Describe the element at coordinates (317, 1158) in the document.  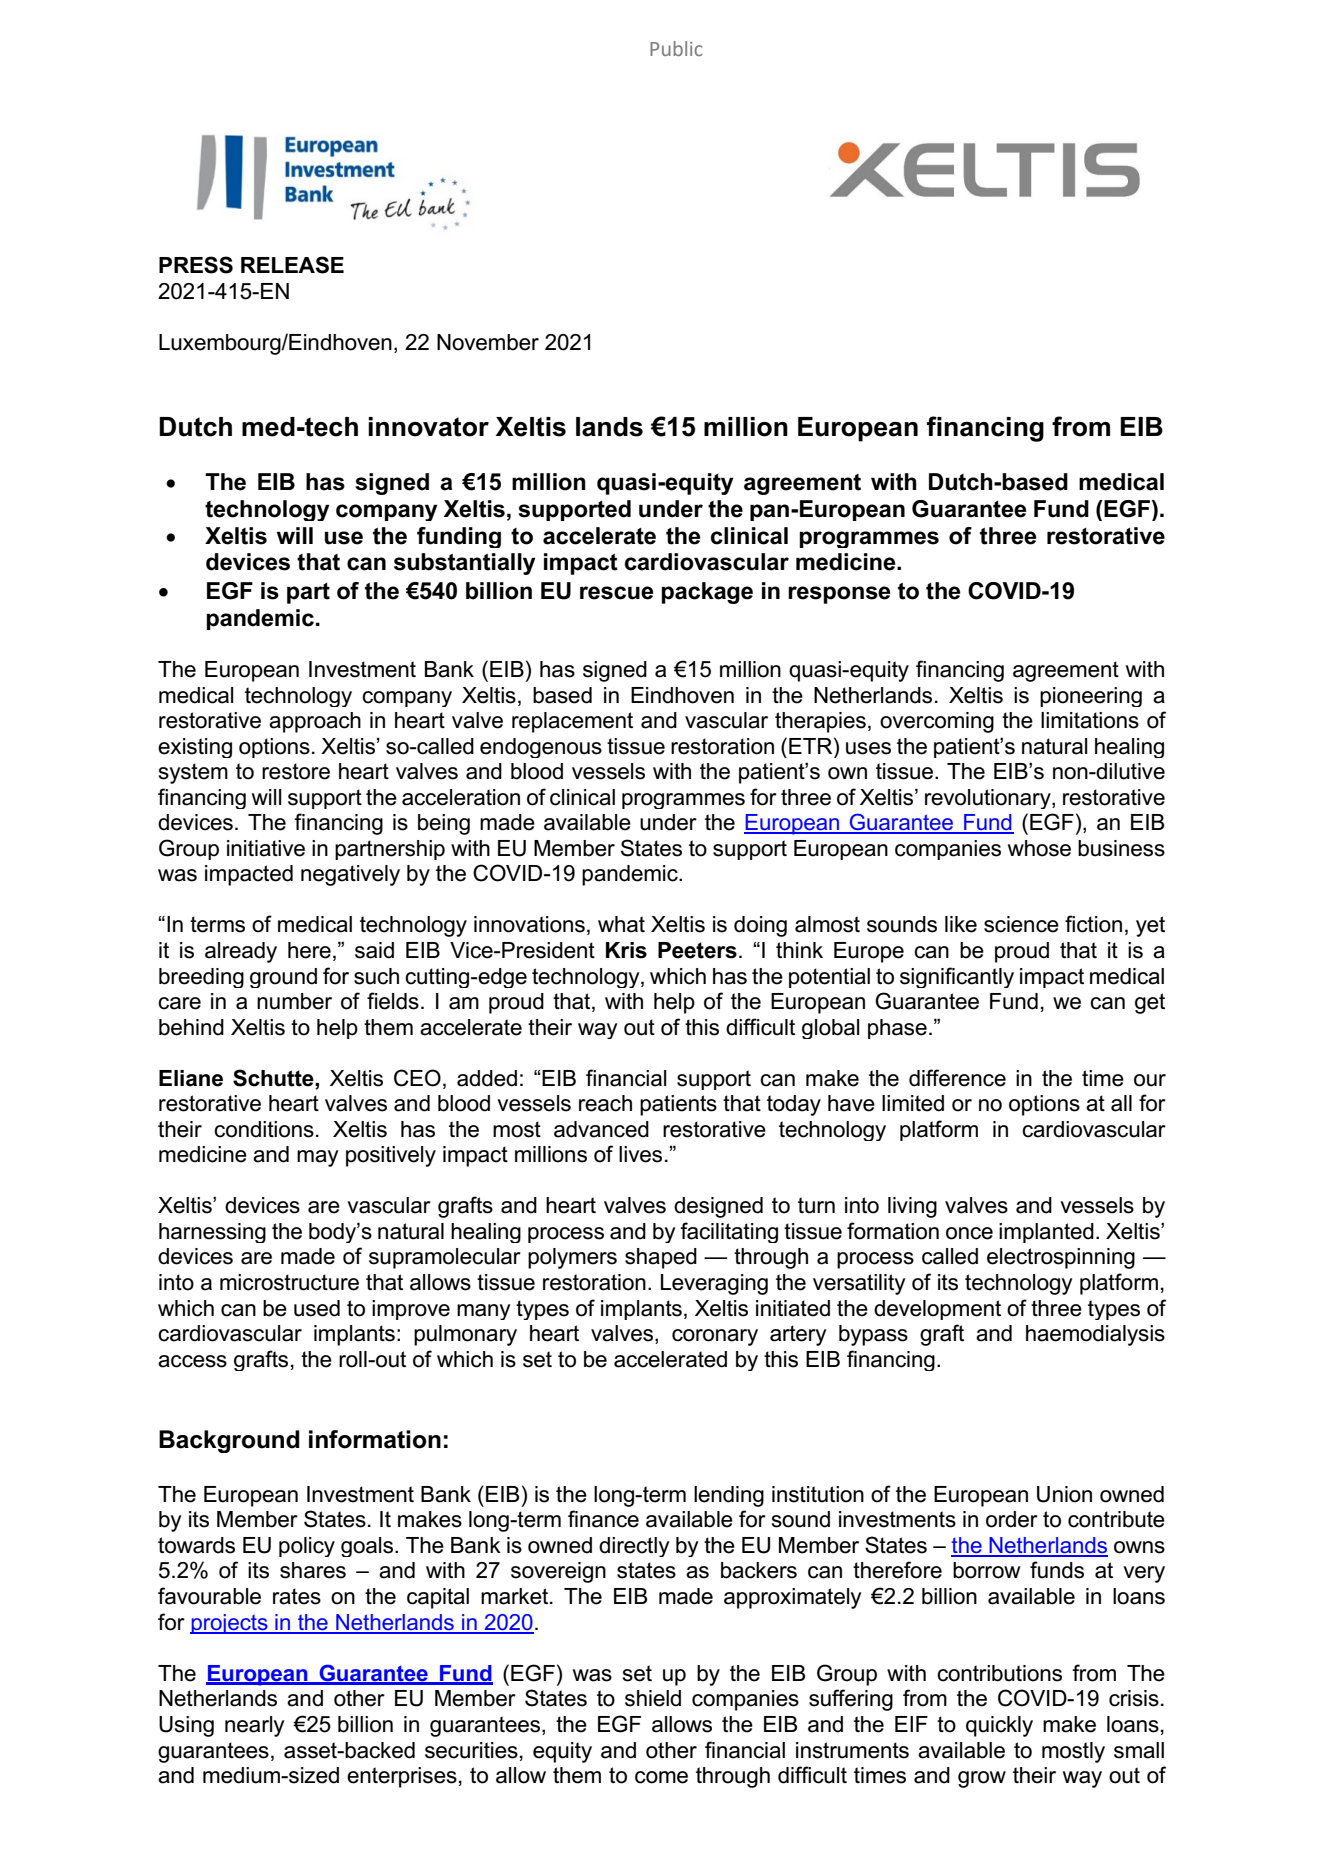
I see `may` at that location.
